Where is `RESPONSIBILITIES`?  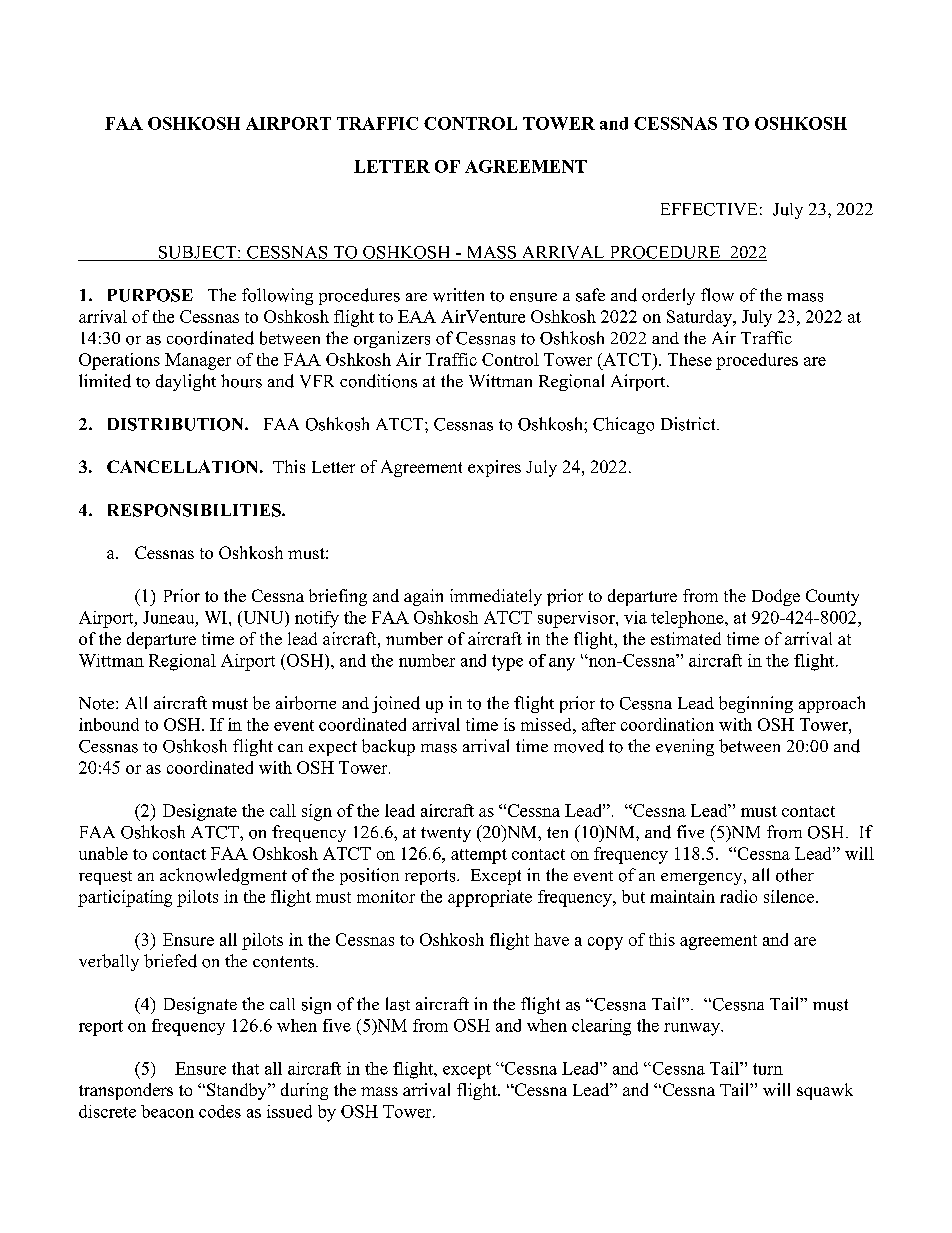
RESPONSIBILITIES is located at coordinates (195, 510).
